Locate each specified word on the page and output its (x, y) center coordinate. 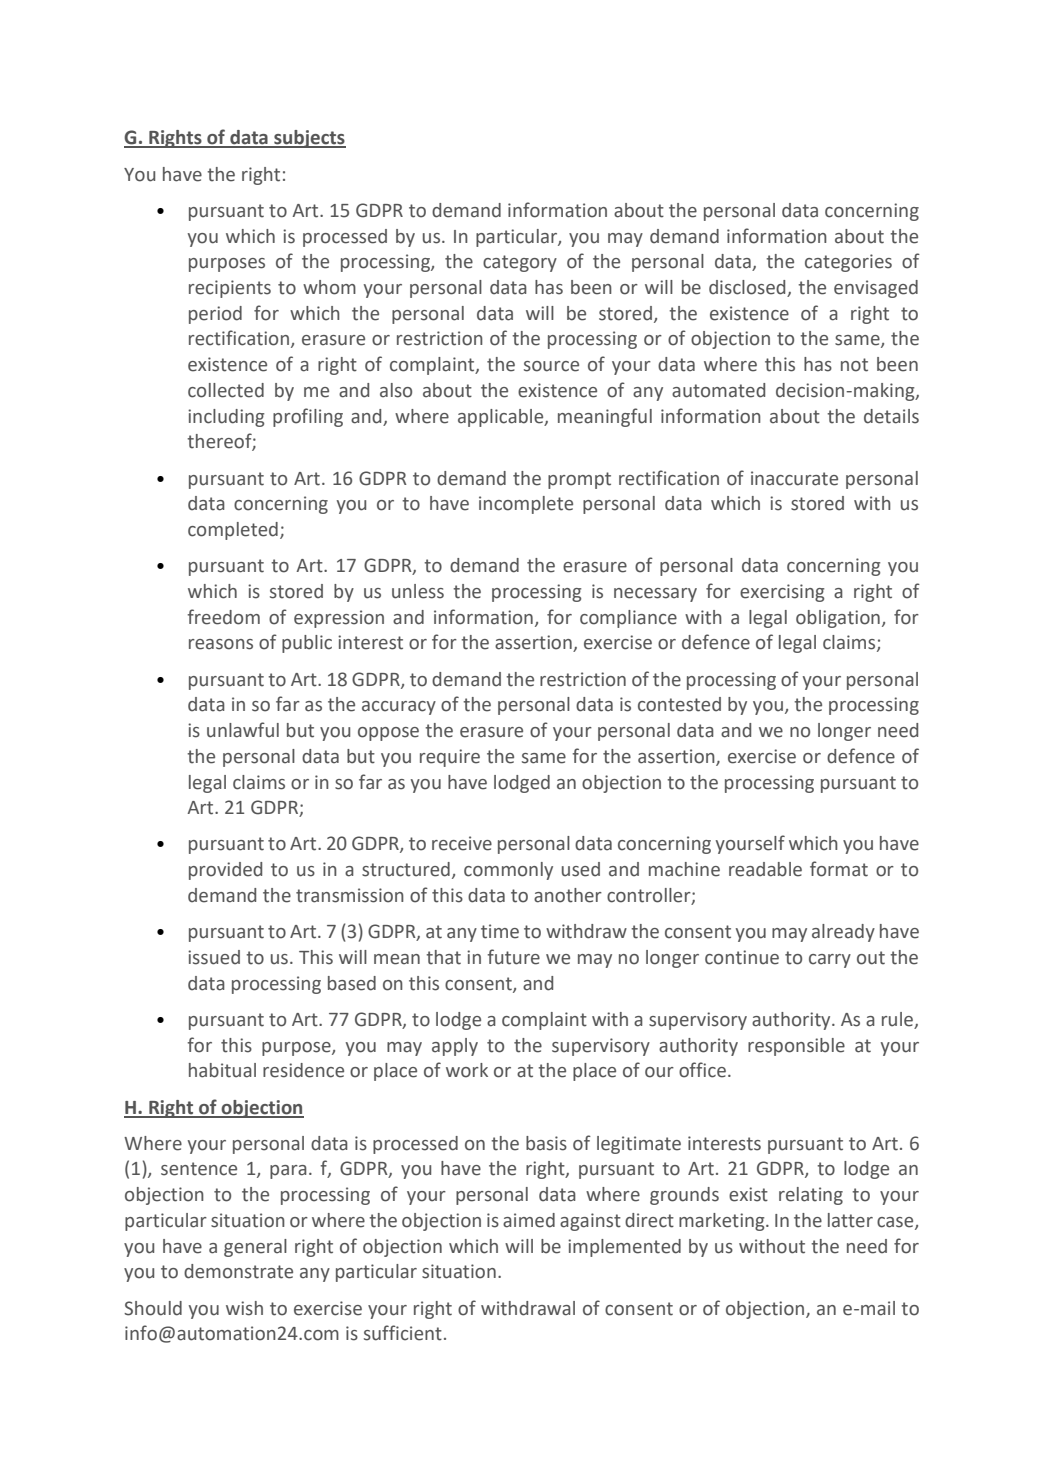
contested (679, 704)
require (450, 758)
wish (244, 1308)
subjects (309, 139)
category (520, 263)
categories (848, 263)
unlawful (243, 730)
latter (850, 1220)
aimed (529, 1220)
